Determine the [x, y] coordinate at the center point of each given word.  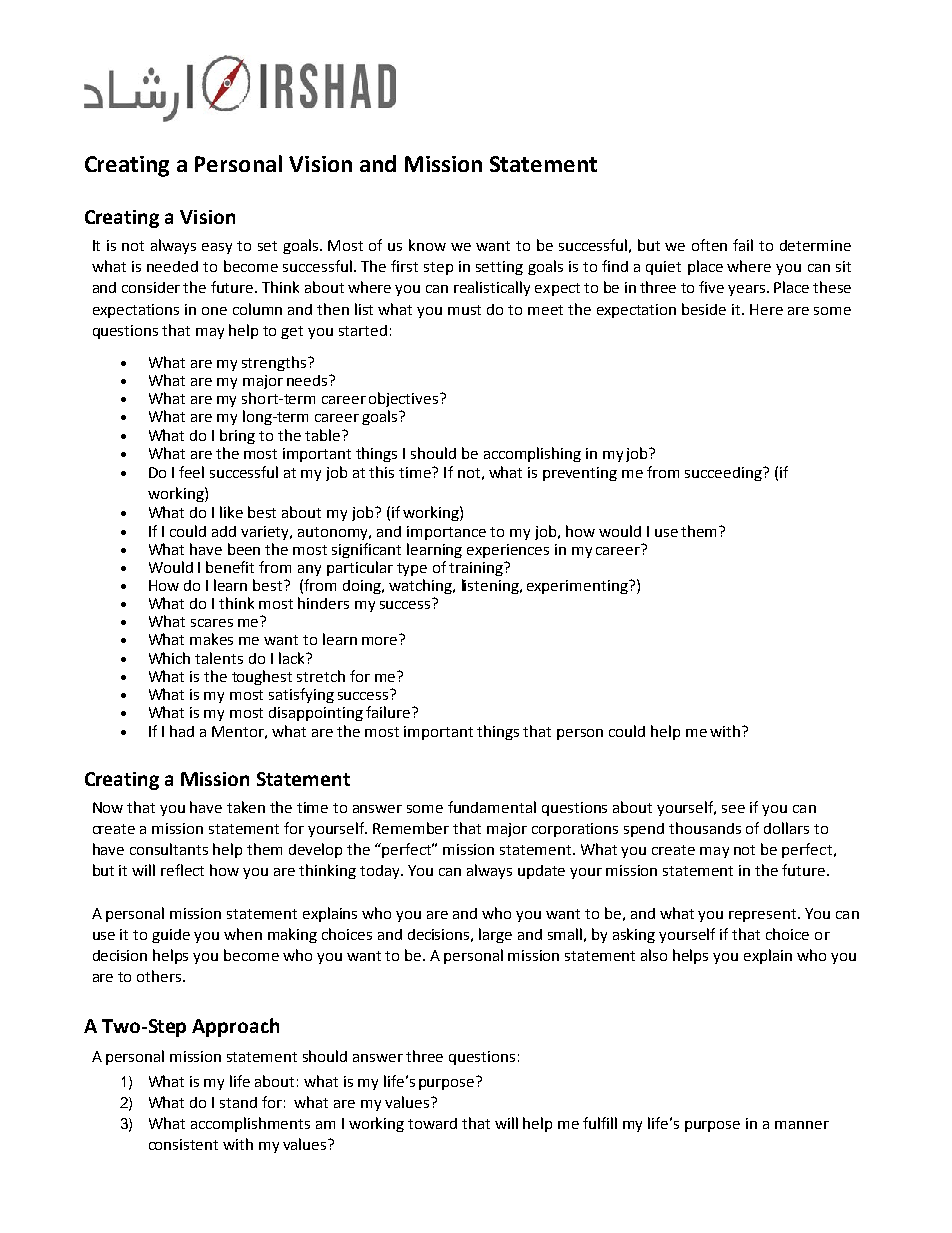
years [746, 290]
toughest [262, 677]
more [379, 641]
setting [499, 268]
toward [432, 1123]
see [733, 809]
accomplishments [250, 1124]
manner [802, 1125]
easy [217, 248]
